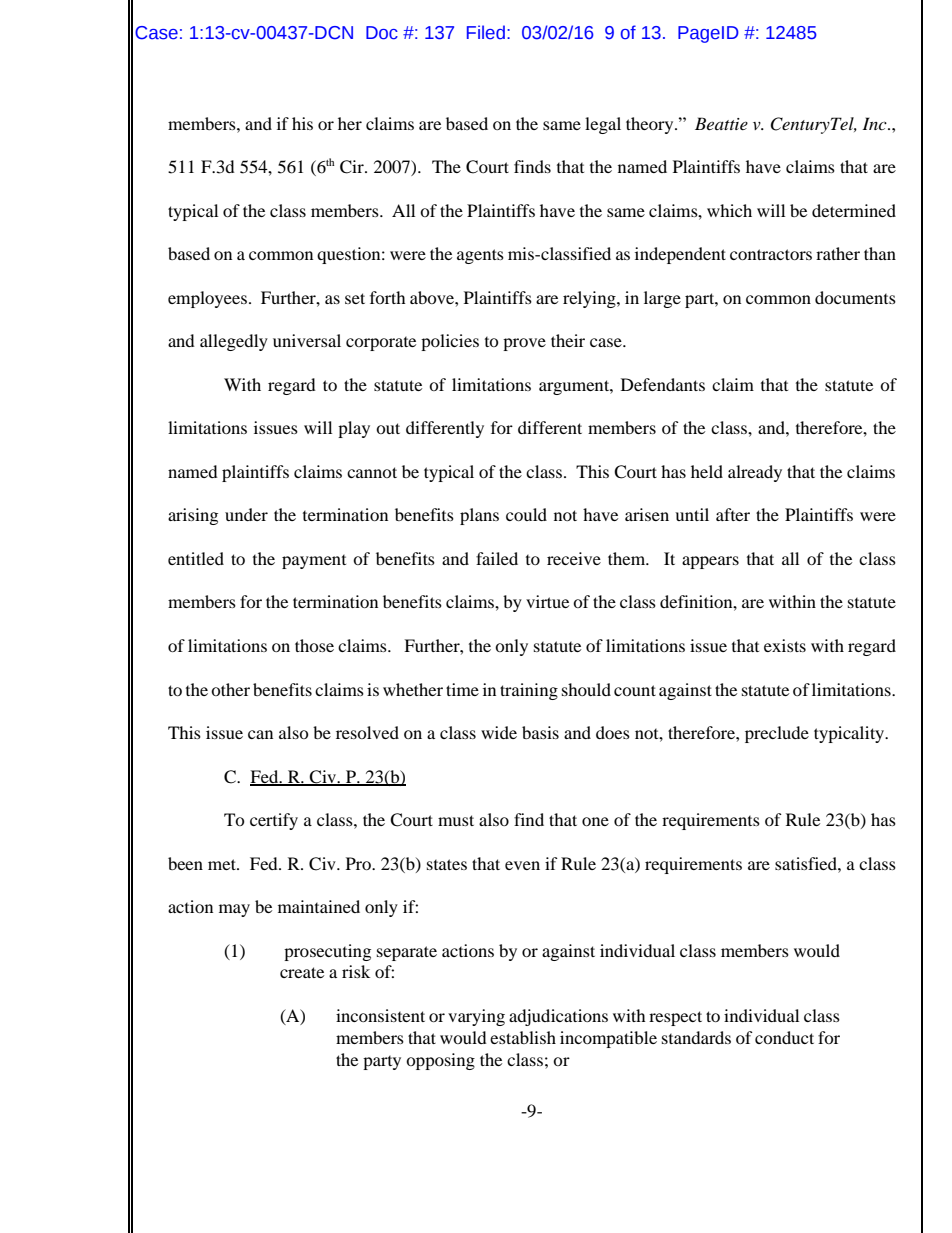 This image has height=1233, width=952. I want to click on create, so click(302, 972).
